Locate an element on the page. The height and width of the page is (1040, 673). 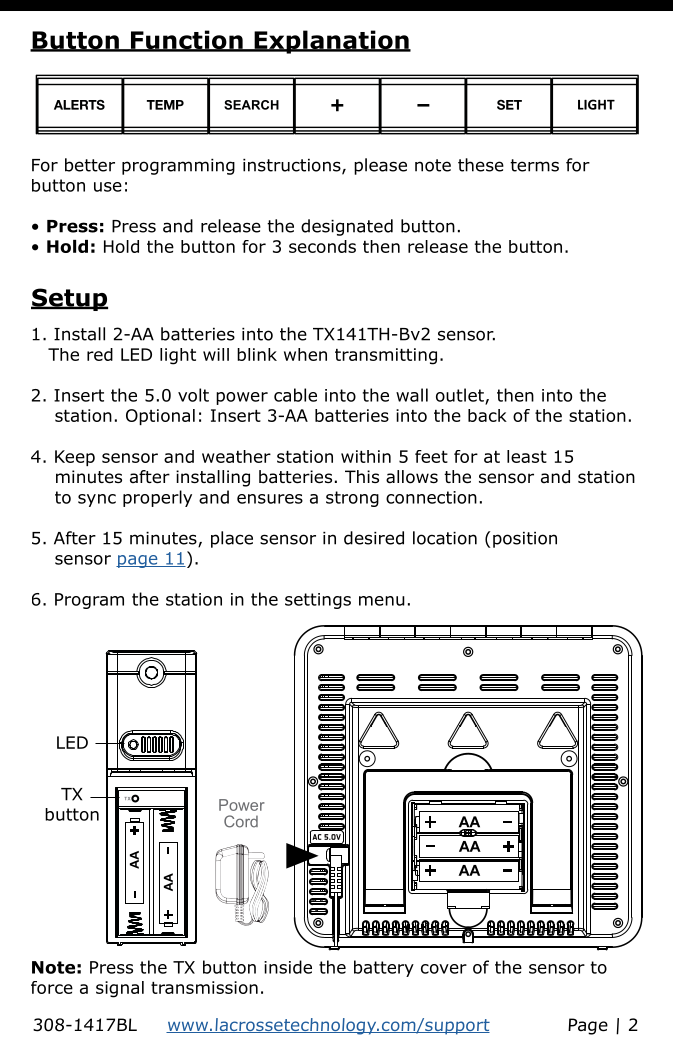
inside is located at coordinates (288, 967).
